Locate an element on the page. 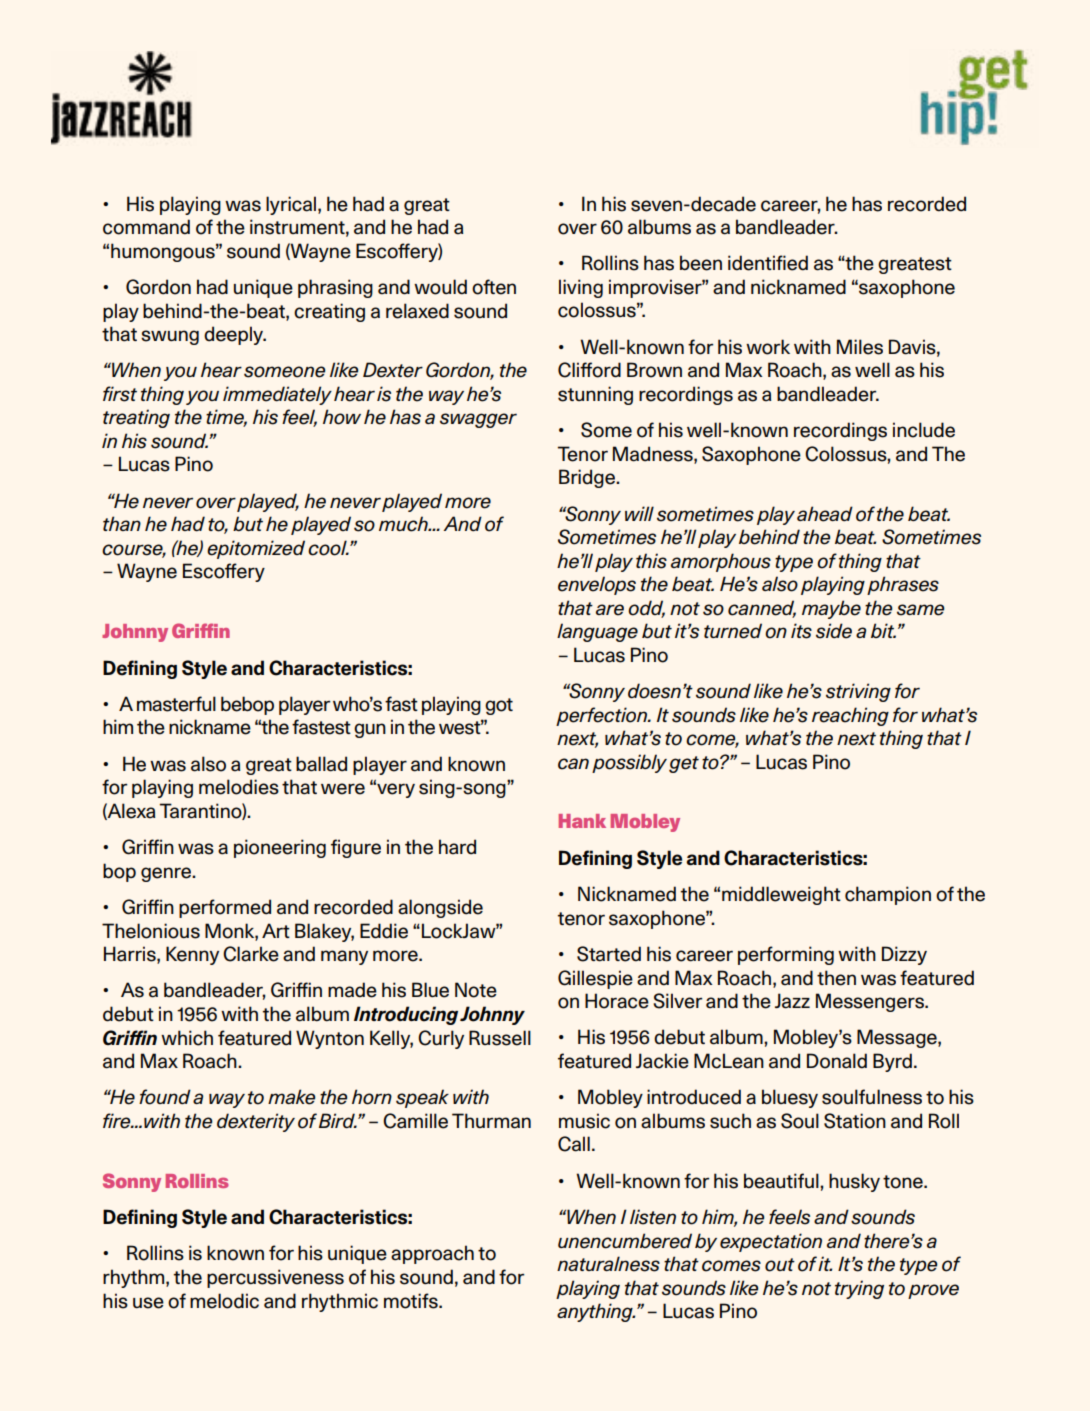  identified is located at coordinates (768, 263).
